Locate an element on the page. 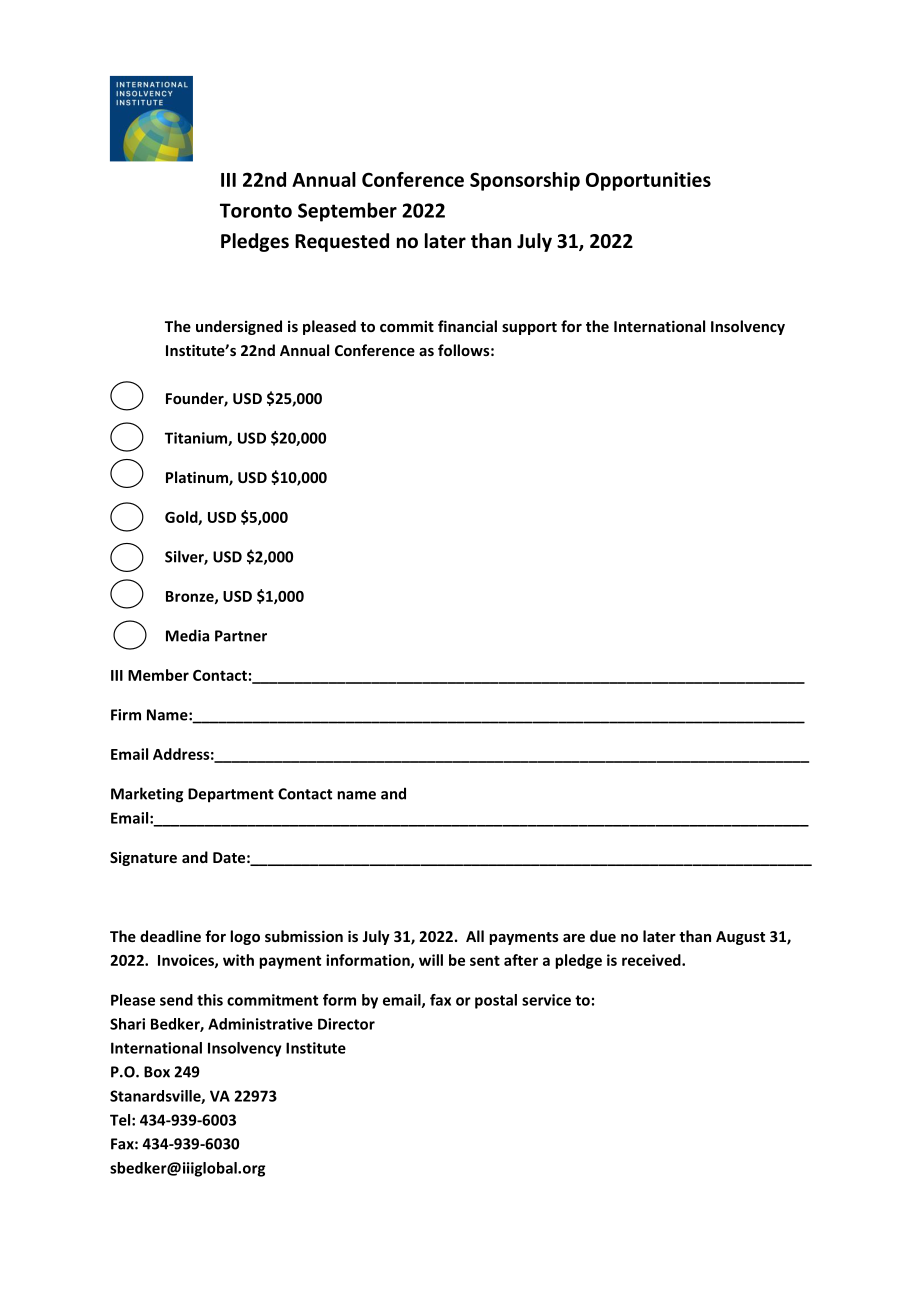 The width and height of the image is (924, 1308). Box is located at coordinates (157, 1072).
